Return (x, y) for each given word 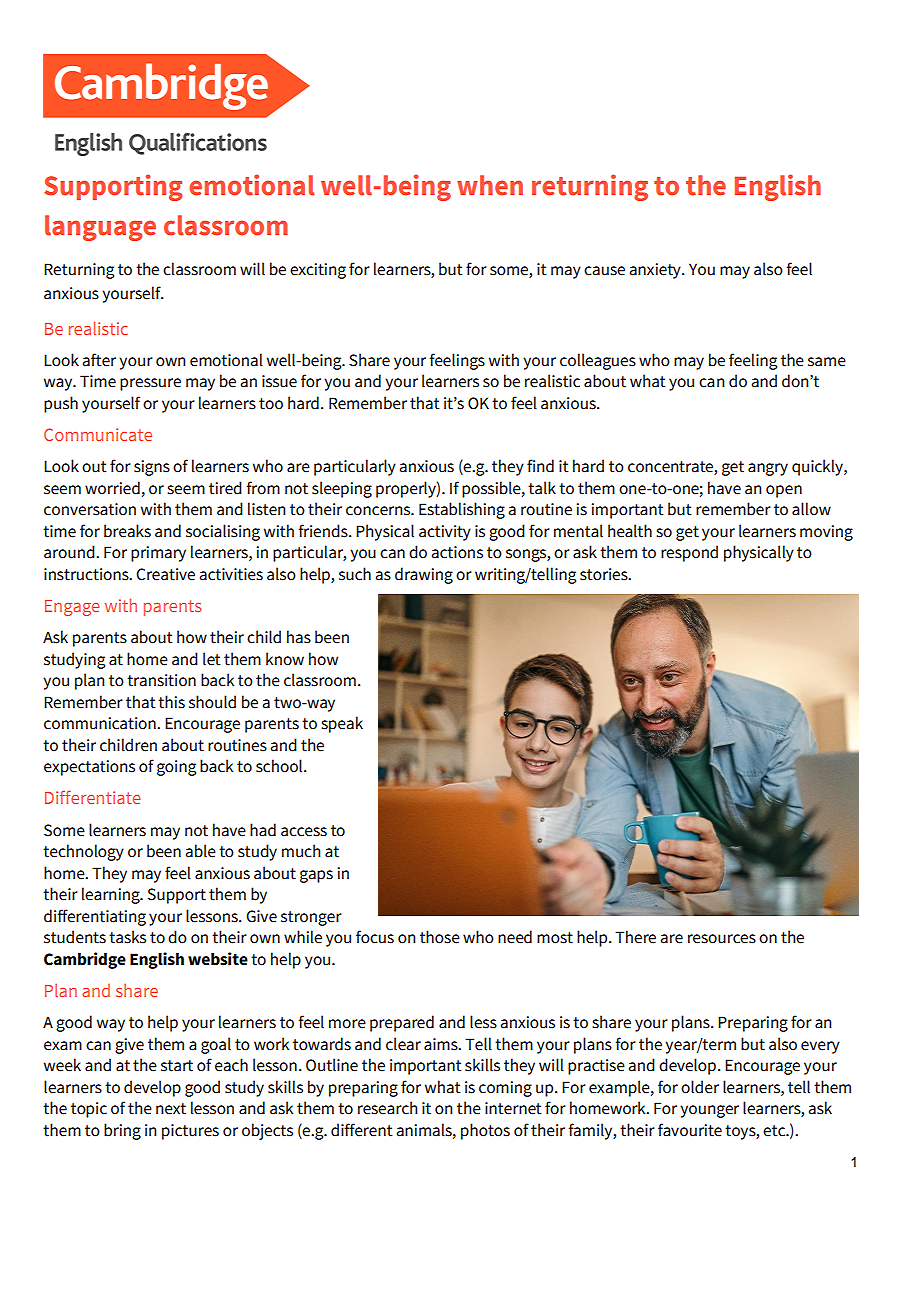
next (171, 1109)
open (784, 491)
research (388, 1108)
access (304, 832)
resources (722, 939)
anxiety (656, 271)
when (490, 185)
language (100, 228)
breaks (127, 531)
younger (709, 1111)
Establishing (462, 510)
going (176, 768)
